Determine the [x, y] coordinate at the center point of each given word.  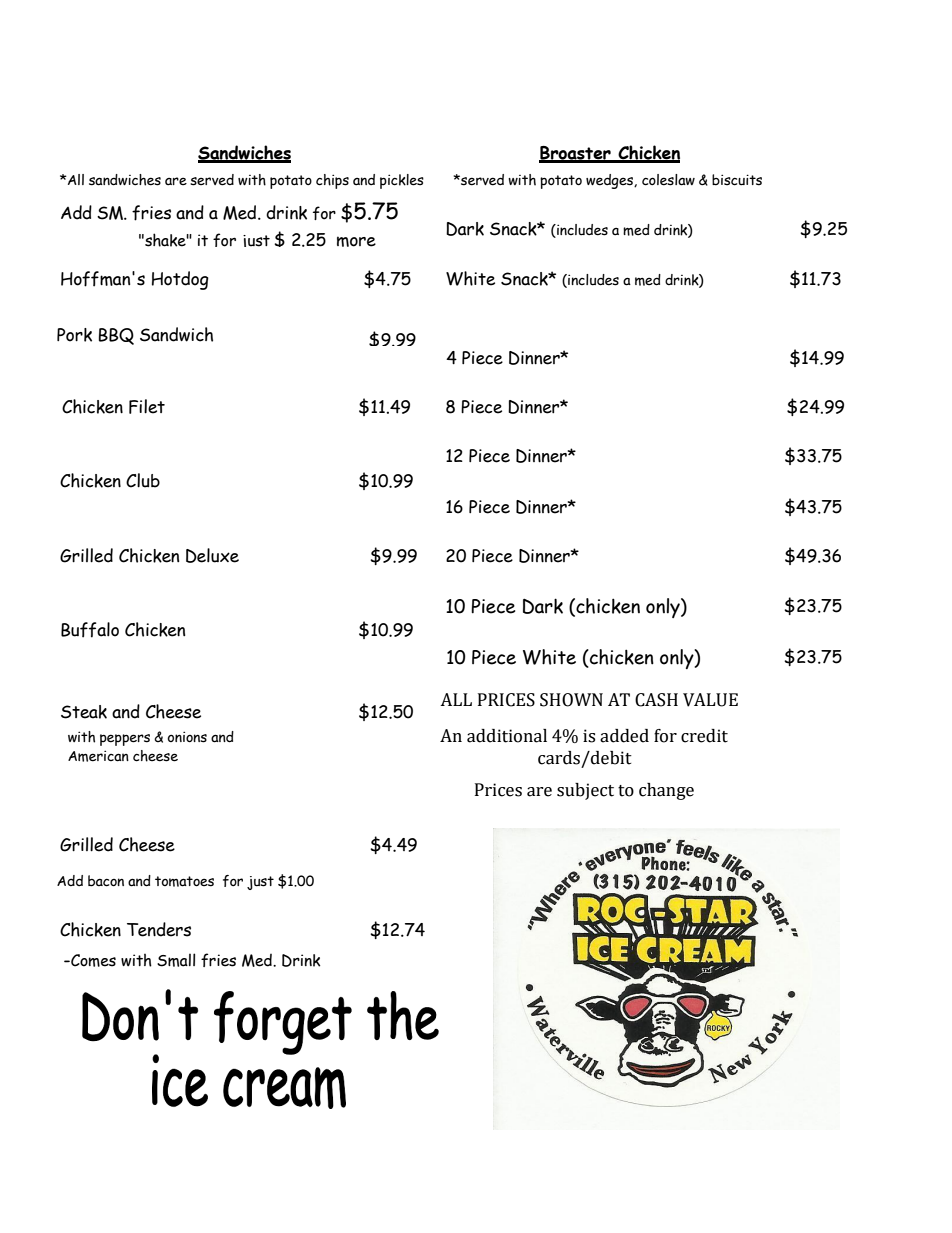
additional [507, 736]
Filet [147, 406]
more [356, 241]
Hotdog [180, 280]
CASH [656, 700]
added [624, 736]
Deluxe [212, 555]
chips [332, 181]
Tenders [159, 929]
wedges [610, 181]
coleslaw [668, 180]
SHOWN [571, 700]
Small [176, 960]
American [98, 756]
